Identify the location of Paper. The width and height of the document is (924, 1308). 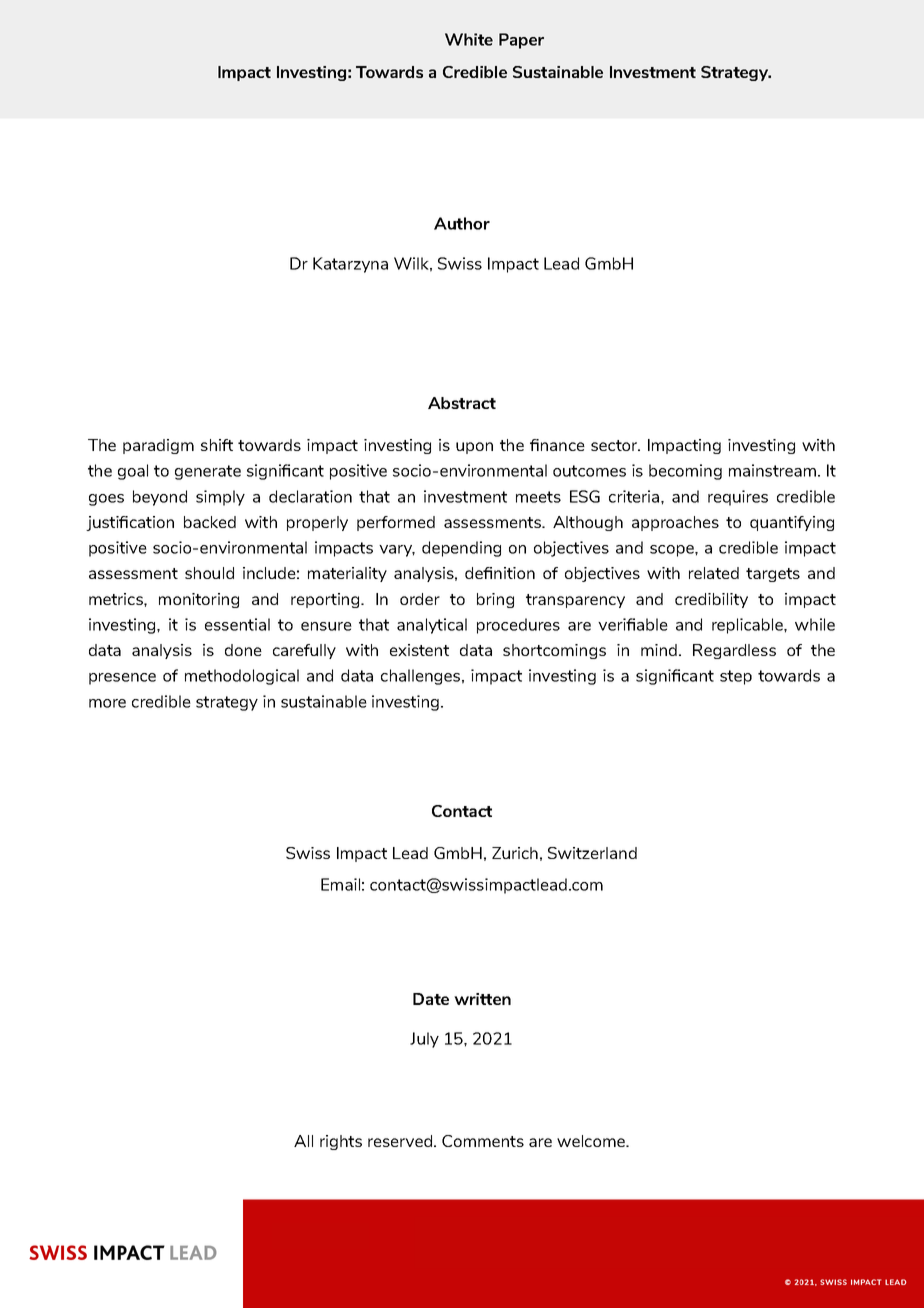
(521, 41).
